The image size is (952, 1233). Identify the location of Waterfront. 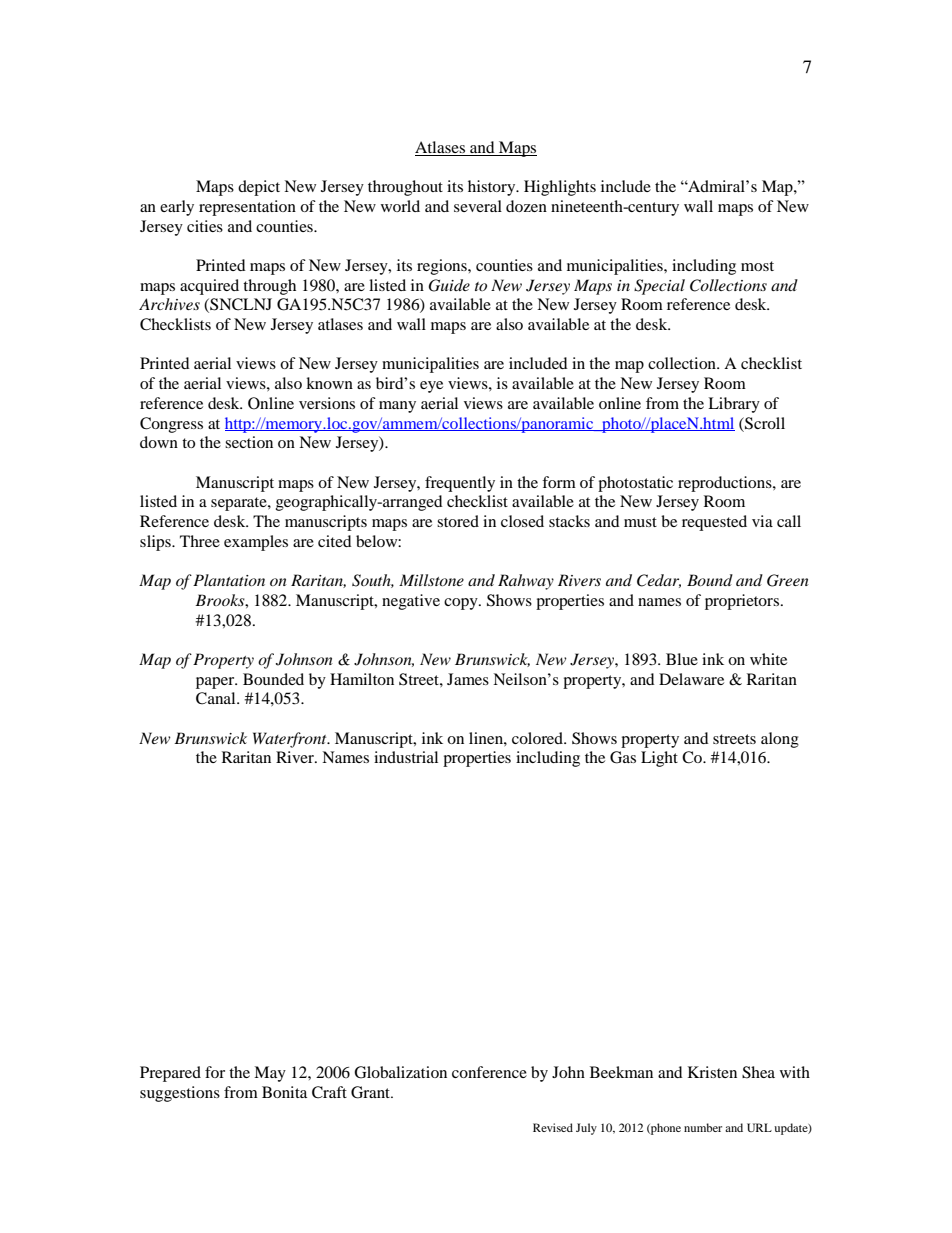
(291, 740).
